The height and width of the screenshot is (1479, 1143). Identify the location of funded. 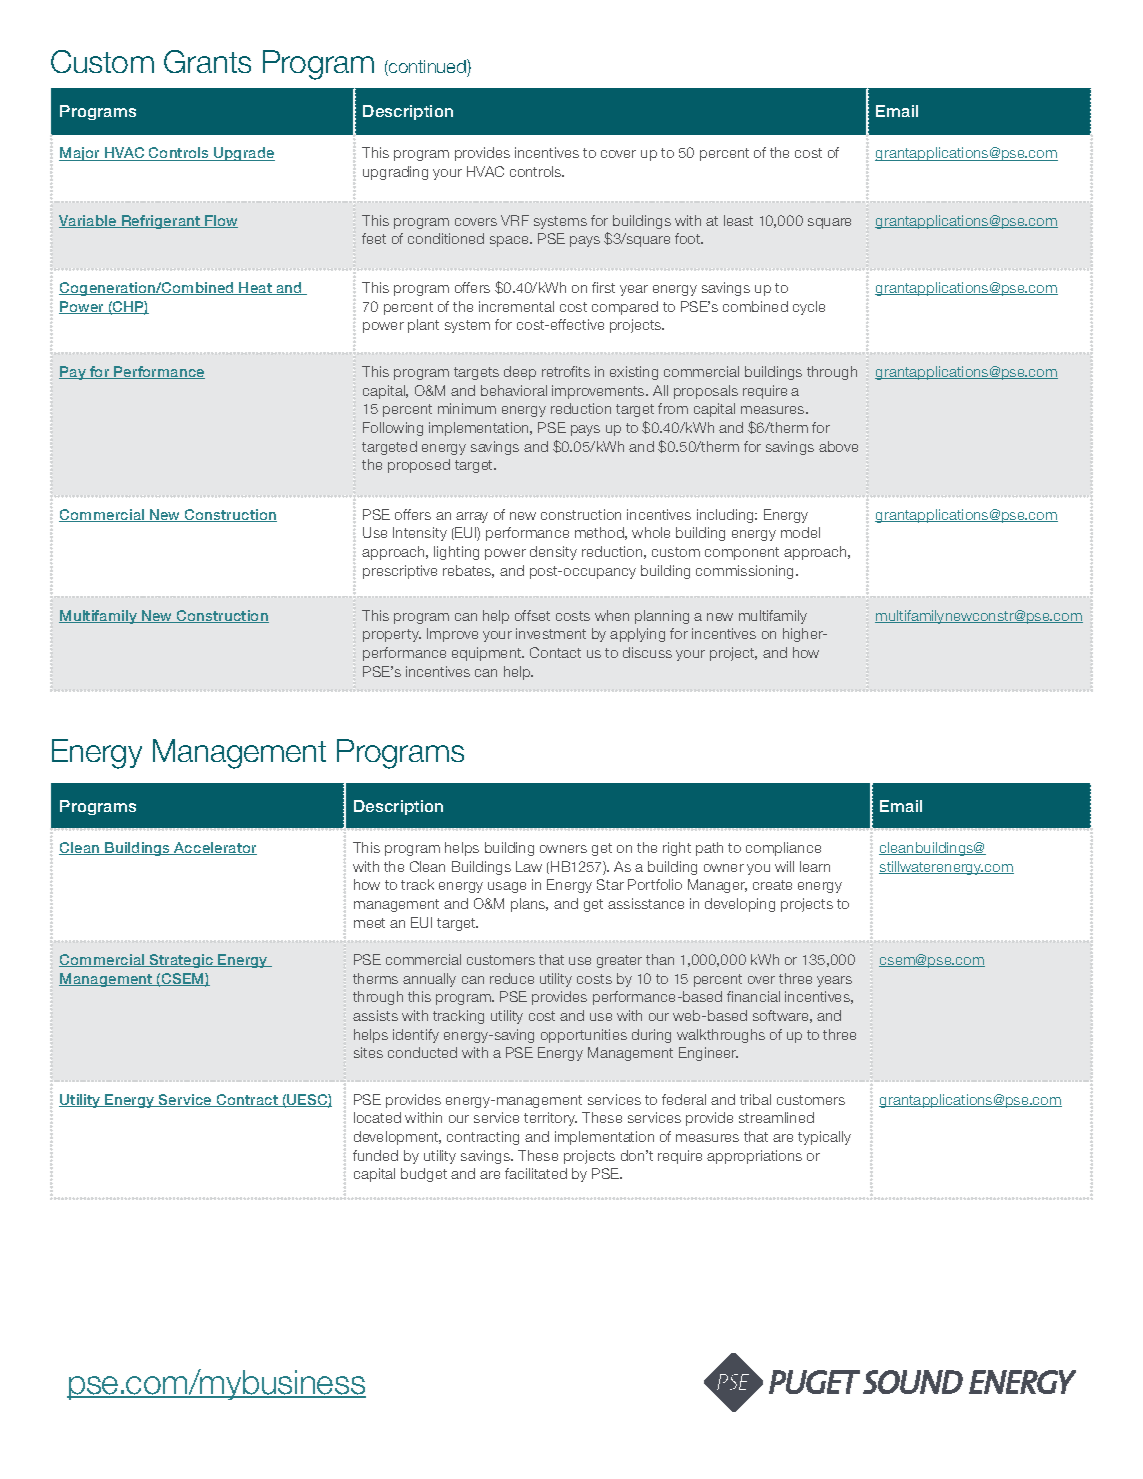
(375, 1155).
